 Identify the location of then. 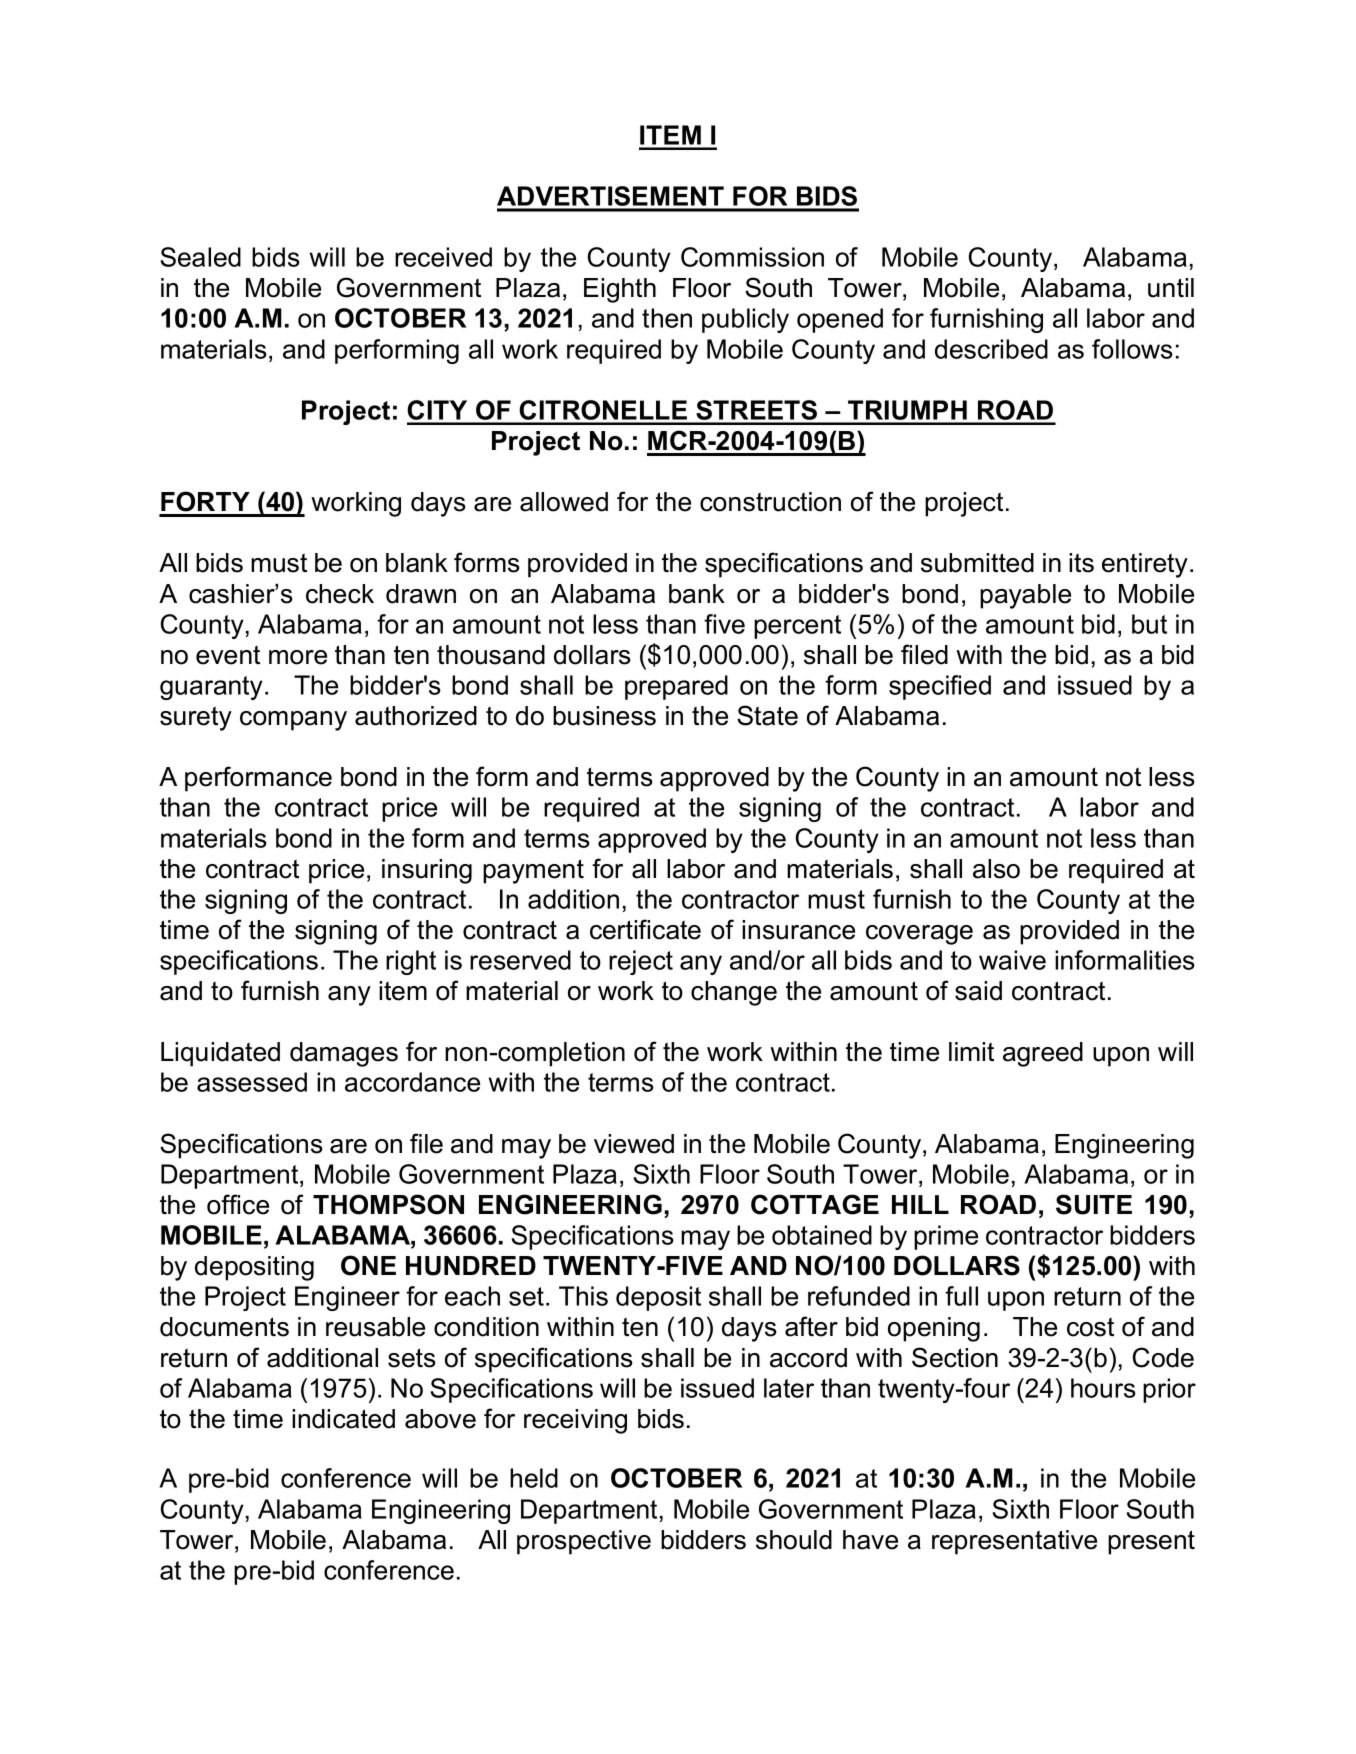
(667, 318).
